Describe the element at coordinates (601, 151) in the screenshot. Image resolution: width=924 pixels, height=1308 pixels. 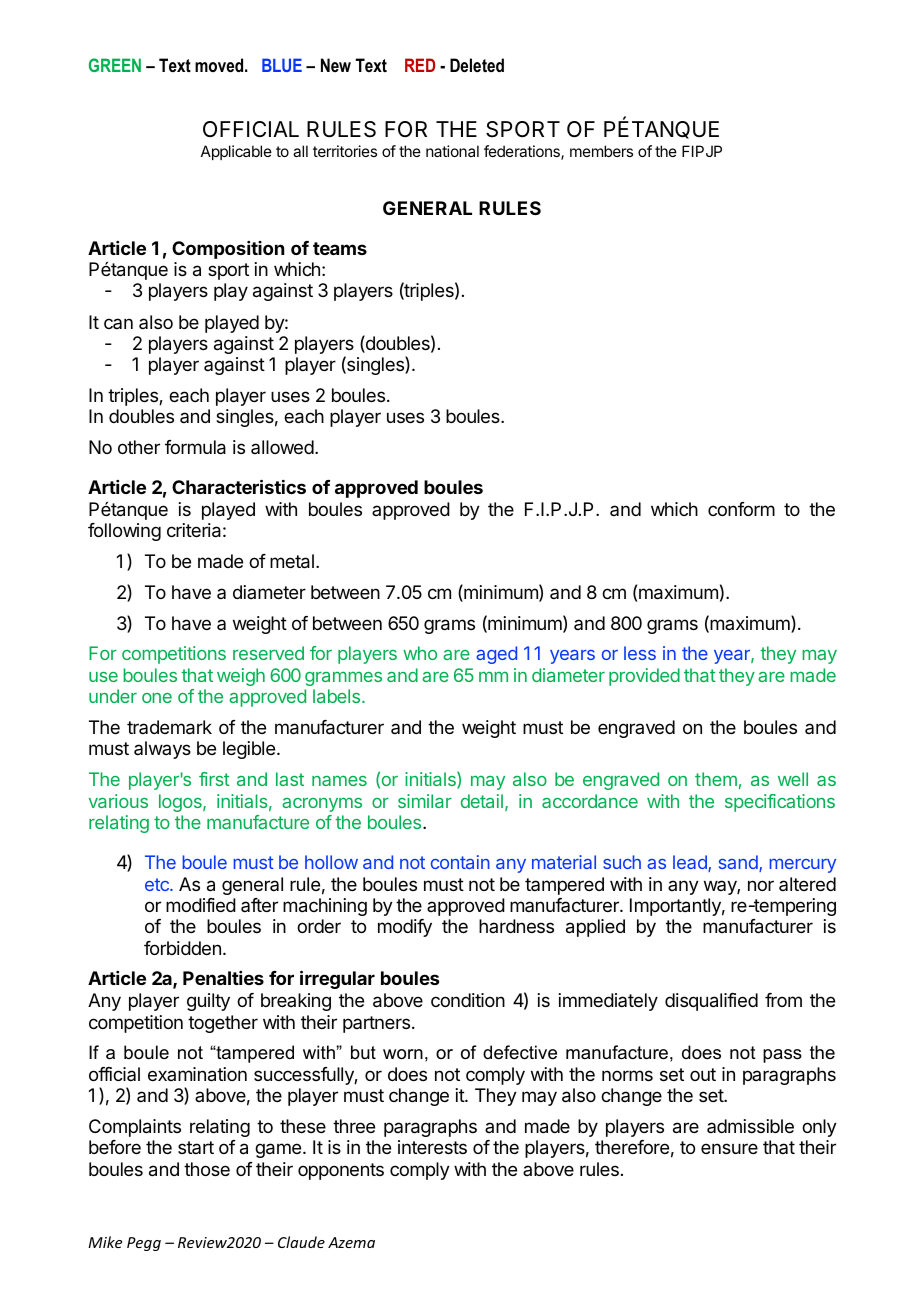
I see `members` at that location.
